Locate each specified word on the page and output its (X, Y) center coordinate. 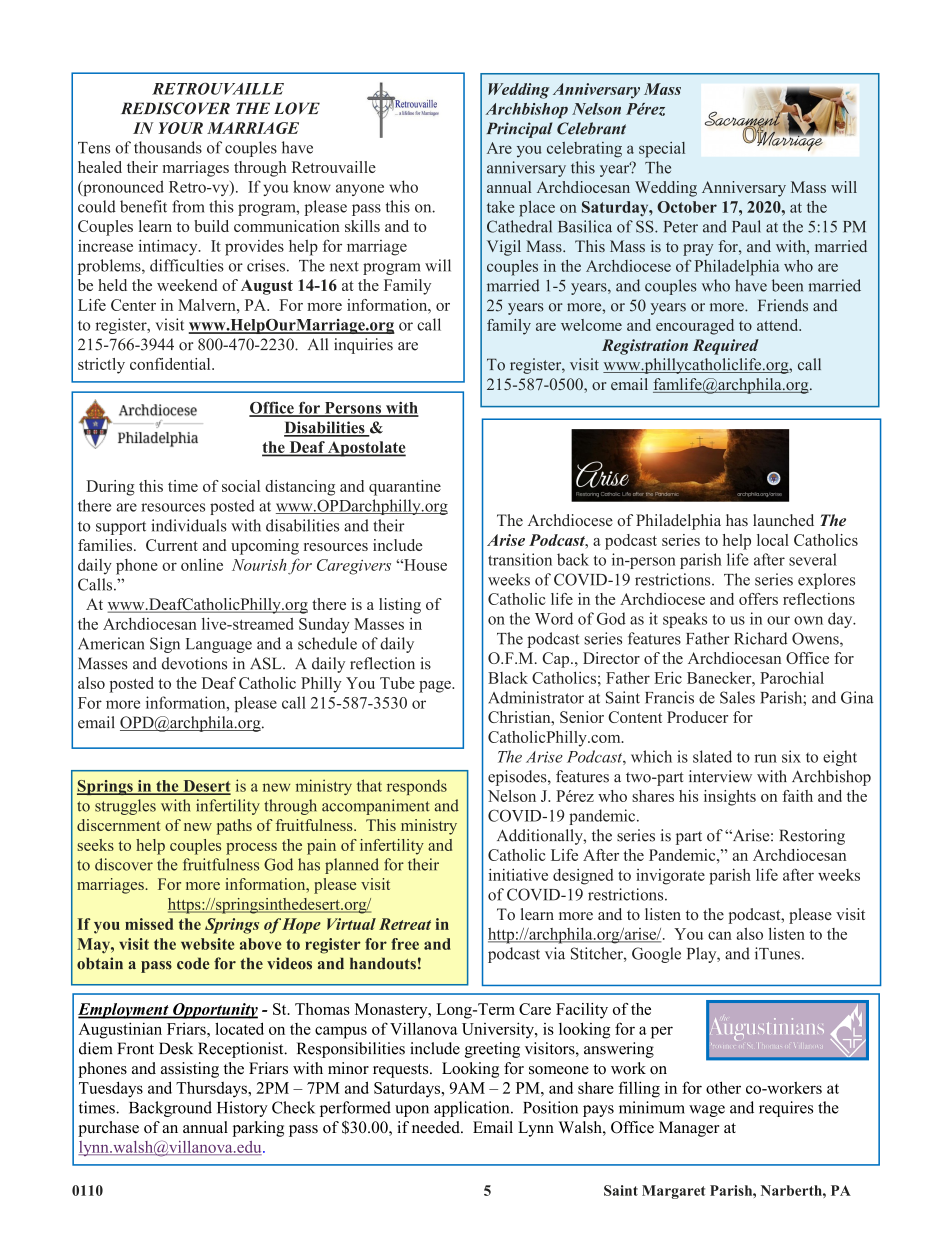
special (662, 150)
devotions (194, 663)
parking (258, 1129)
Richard (760, 638)
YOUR (181, 128)
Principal (519, 130)
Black (508, 678)
